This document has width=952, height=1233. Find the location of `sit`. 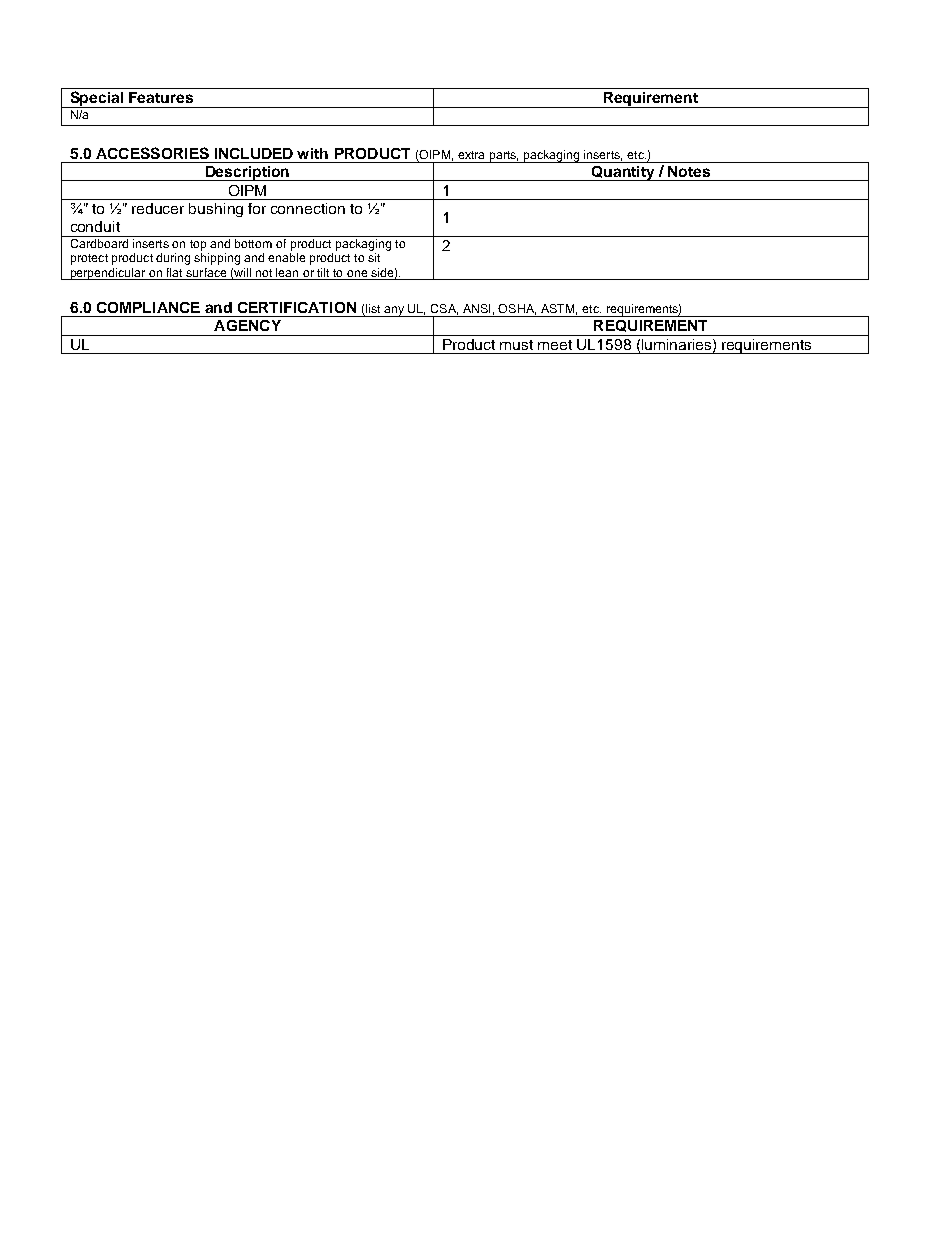

sit is located at coordinates (374, 257).
